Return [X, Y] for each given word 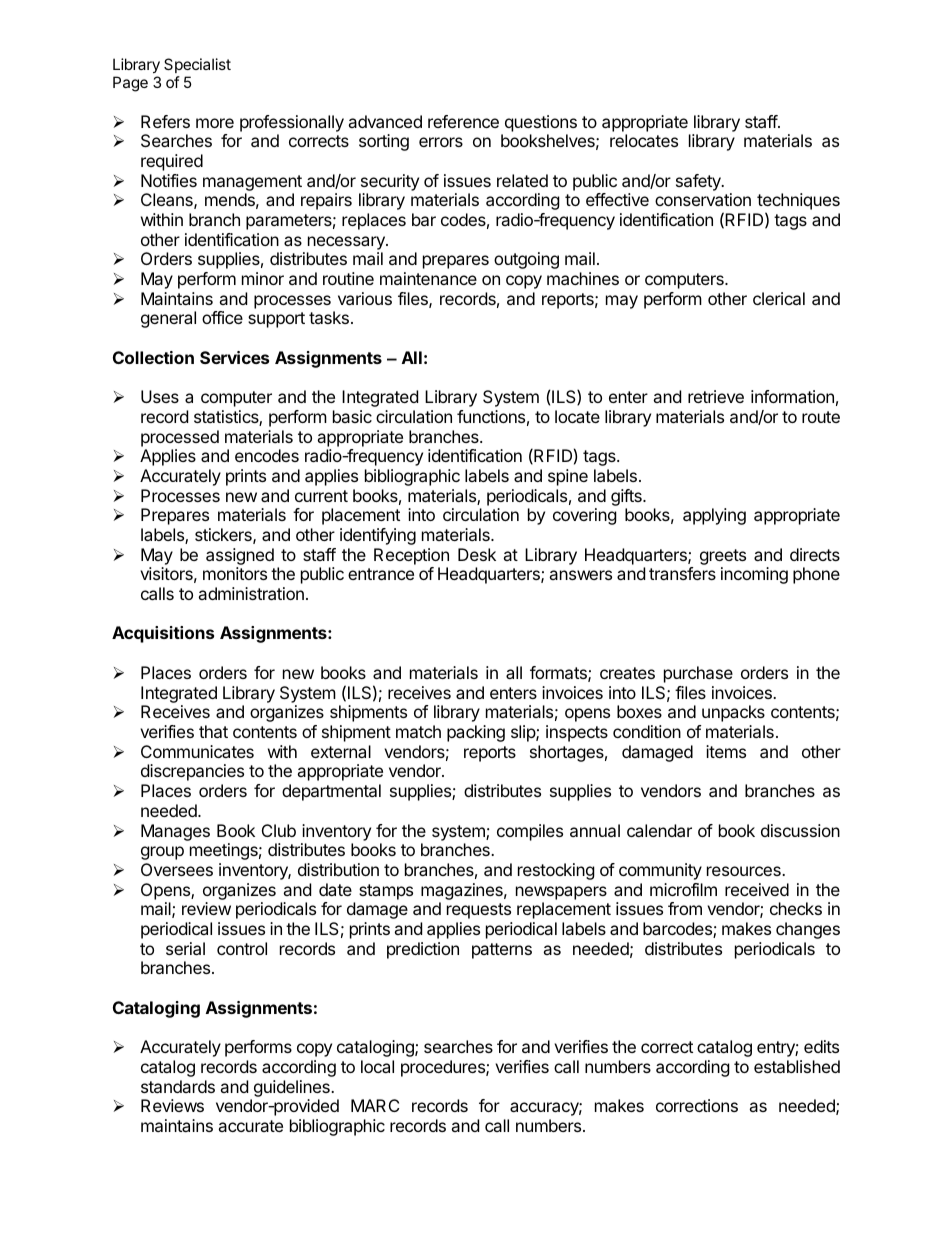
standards [178, 1086]
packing [476, 733]
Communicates [197, 751]
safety [699, 182]
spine [568, 477]
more [215, 123]
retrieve [716, 396]
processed [180, 438]
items [726, 751]
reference [463, 121]
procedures [444, 1068]
